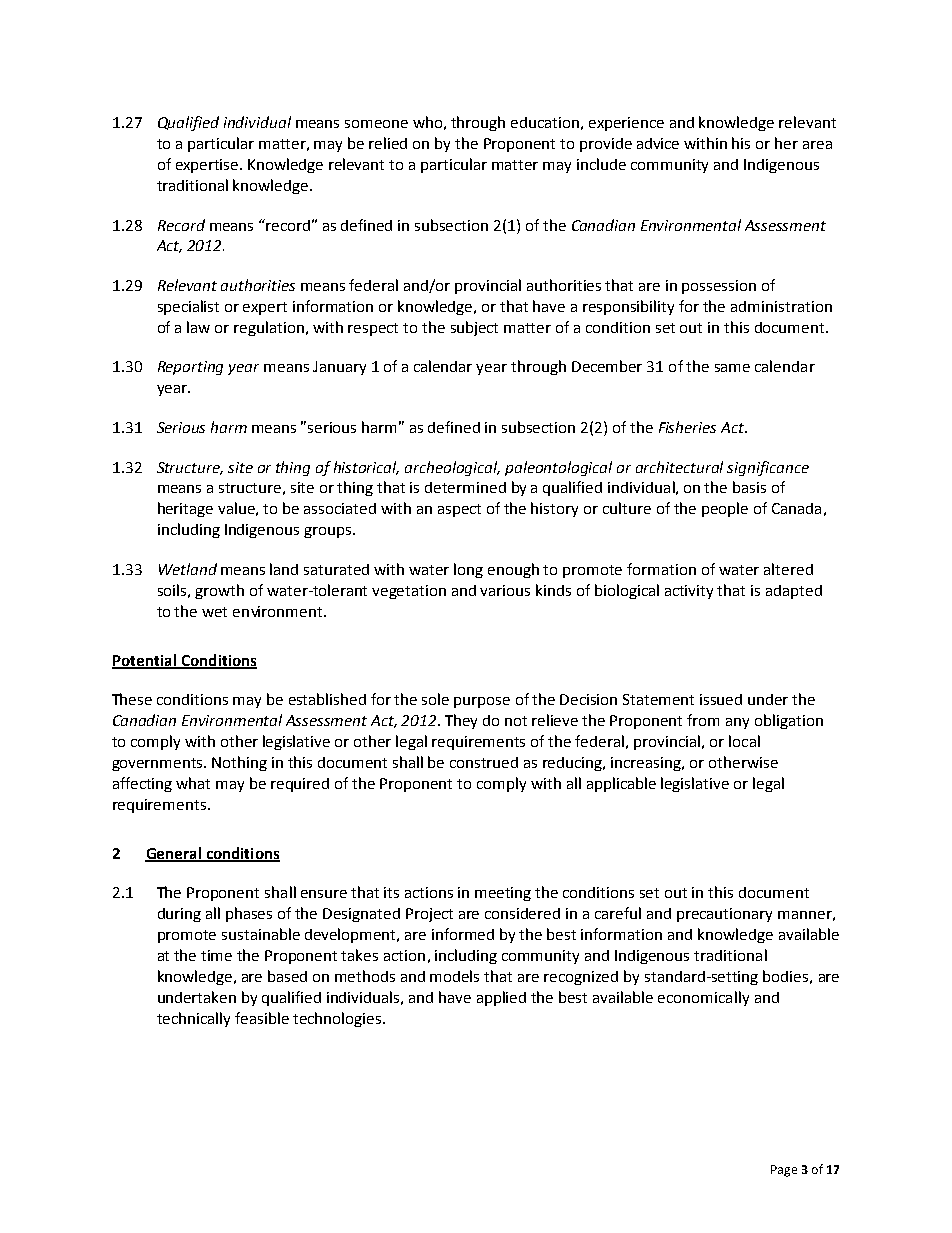 This image has height=1233, width=952. I want to click on someone, so click(376, 124).
